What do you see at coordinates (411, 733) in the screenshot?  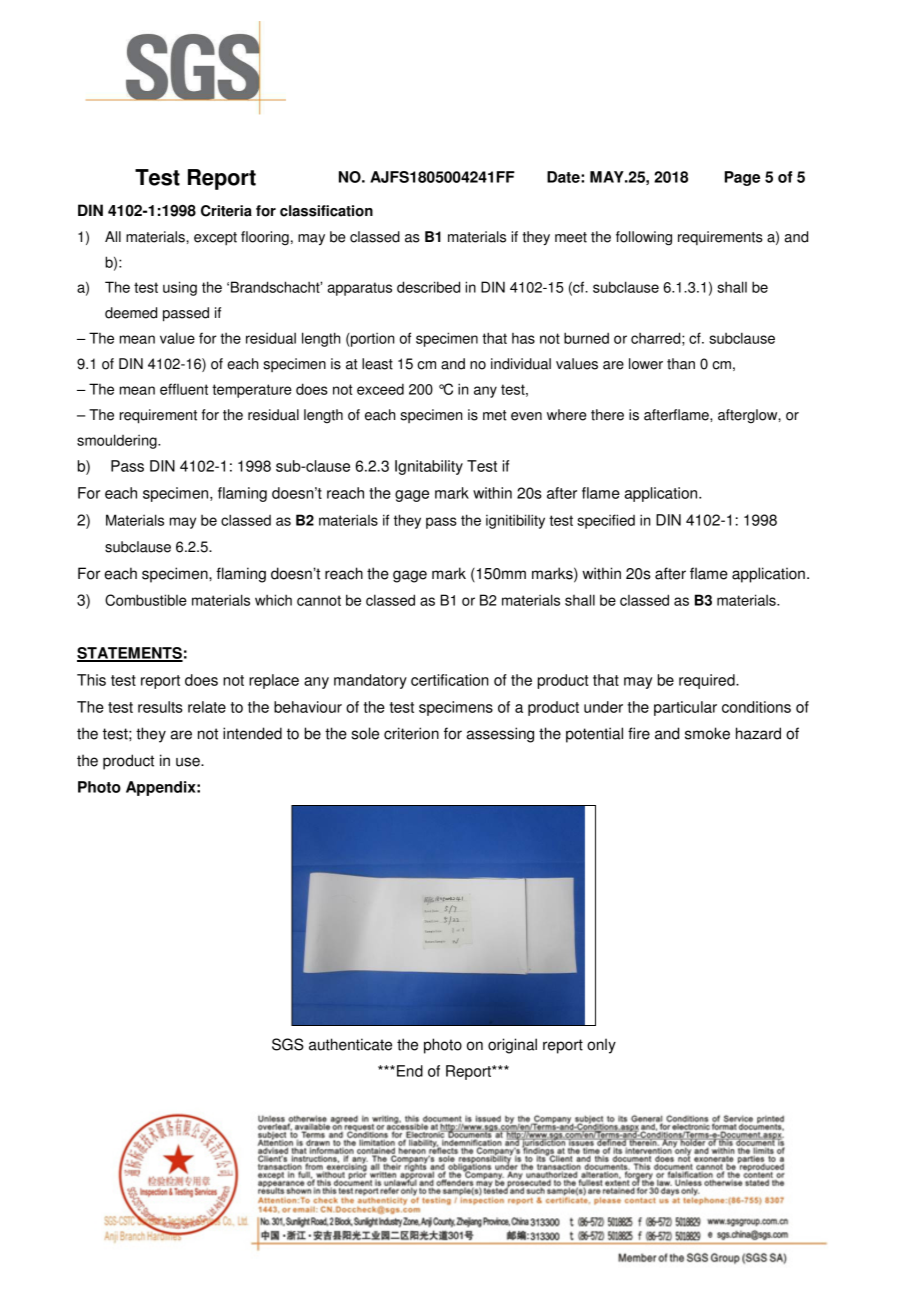 I see `criterion` at bounding box center [411, 733].
